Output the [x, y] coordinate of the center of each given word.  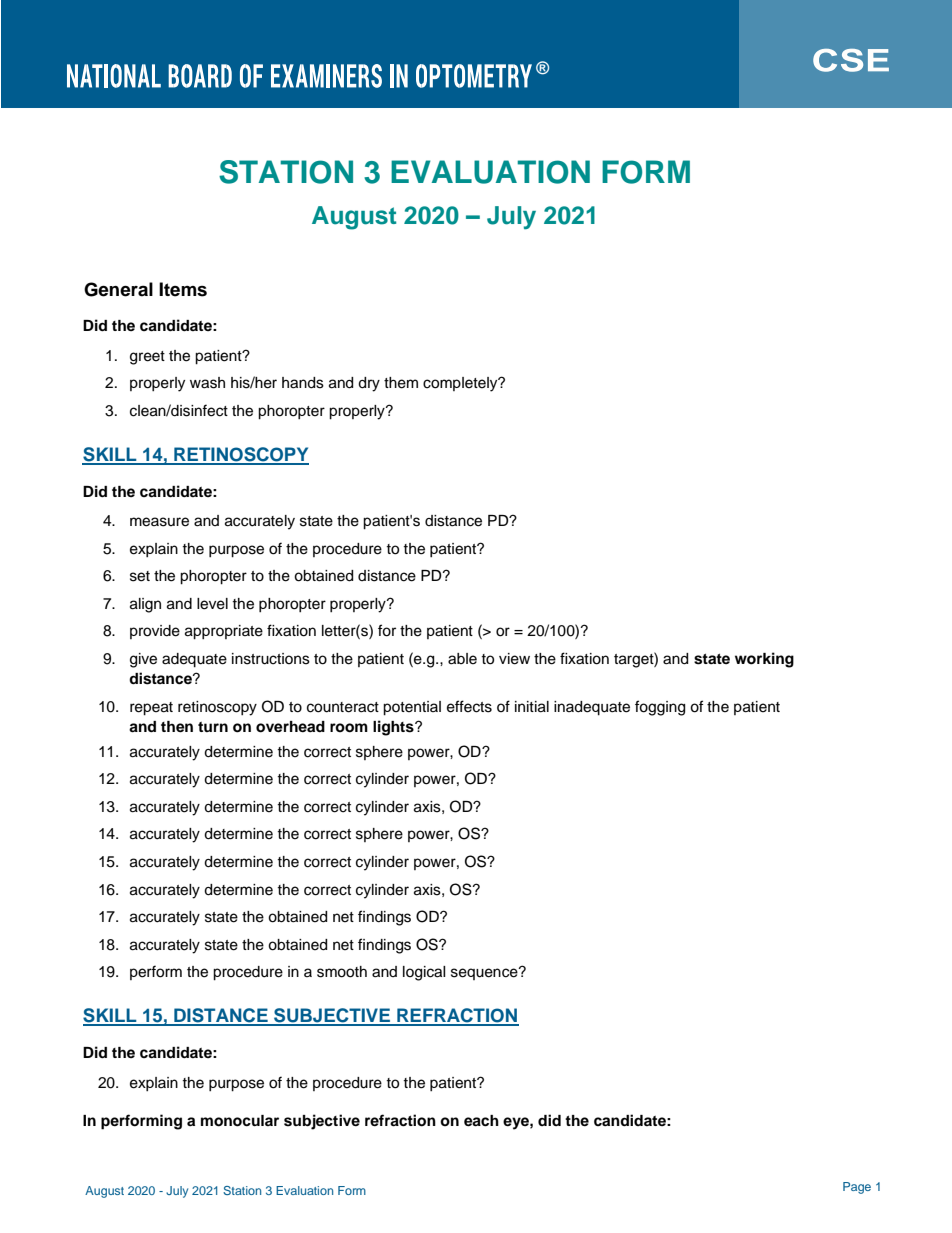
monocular [240, 1121]
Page [857, 1188]
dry [369, 384]
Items [183, 289]
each [481, 1121]
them [401, 383]
